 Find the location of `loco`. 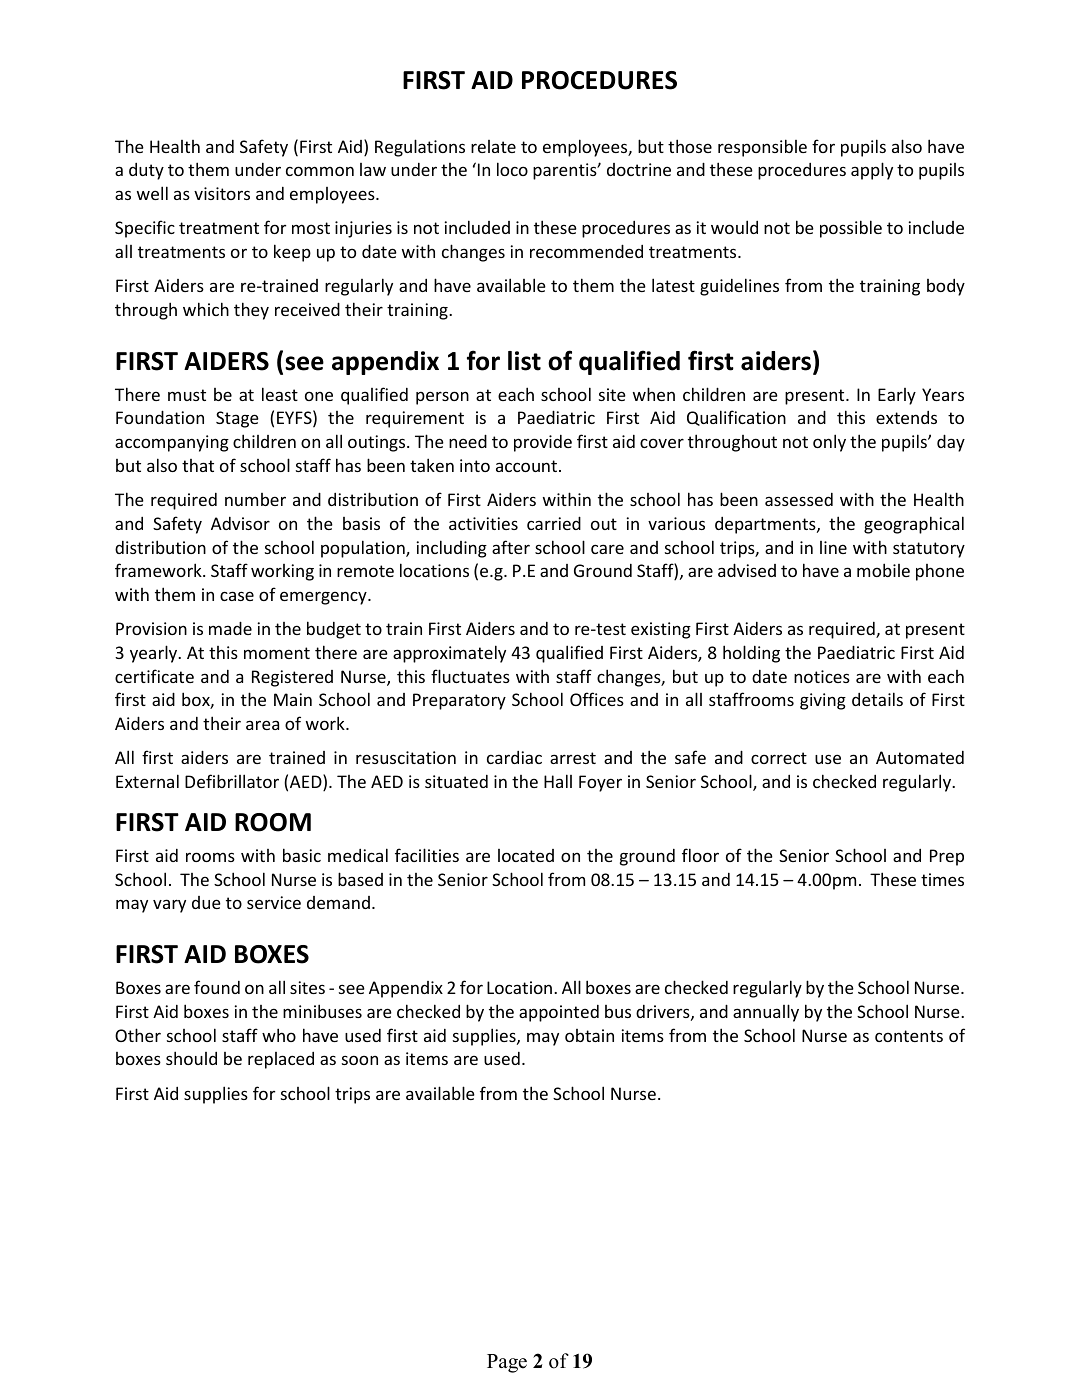

loco is located at coordinates (512, 169).
